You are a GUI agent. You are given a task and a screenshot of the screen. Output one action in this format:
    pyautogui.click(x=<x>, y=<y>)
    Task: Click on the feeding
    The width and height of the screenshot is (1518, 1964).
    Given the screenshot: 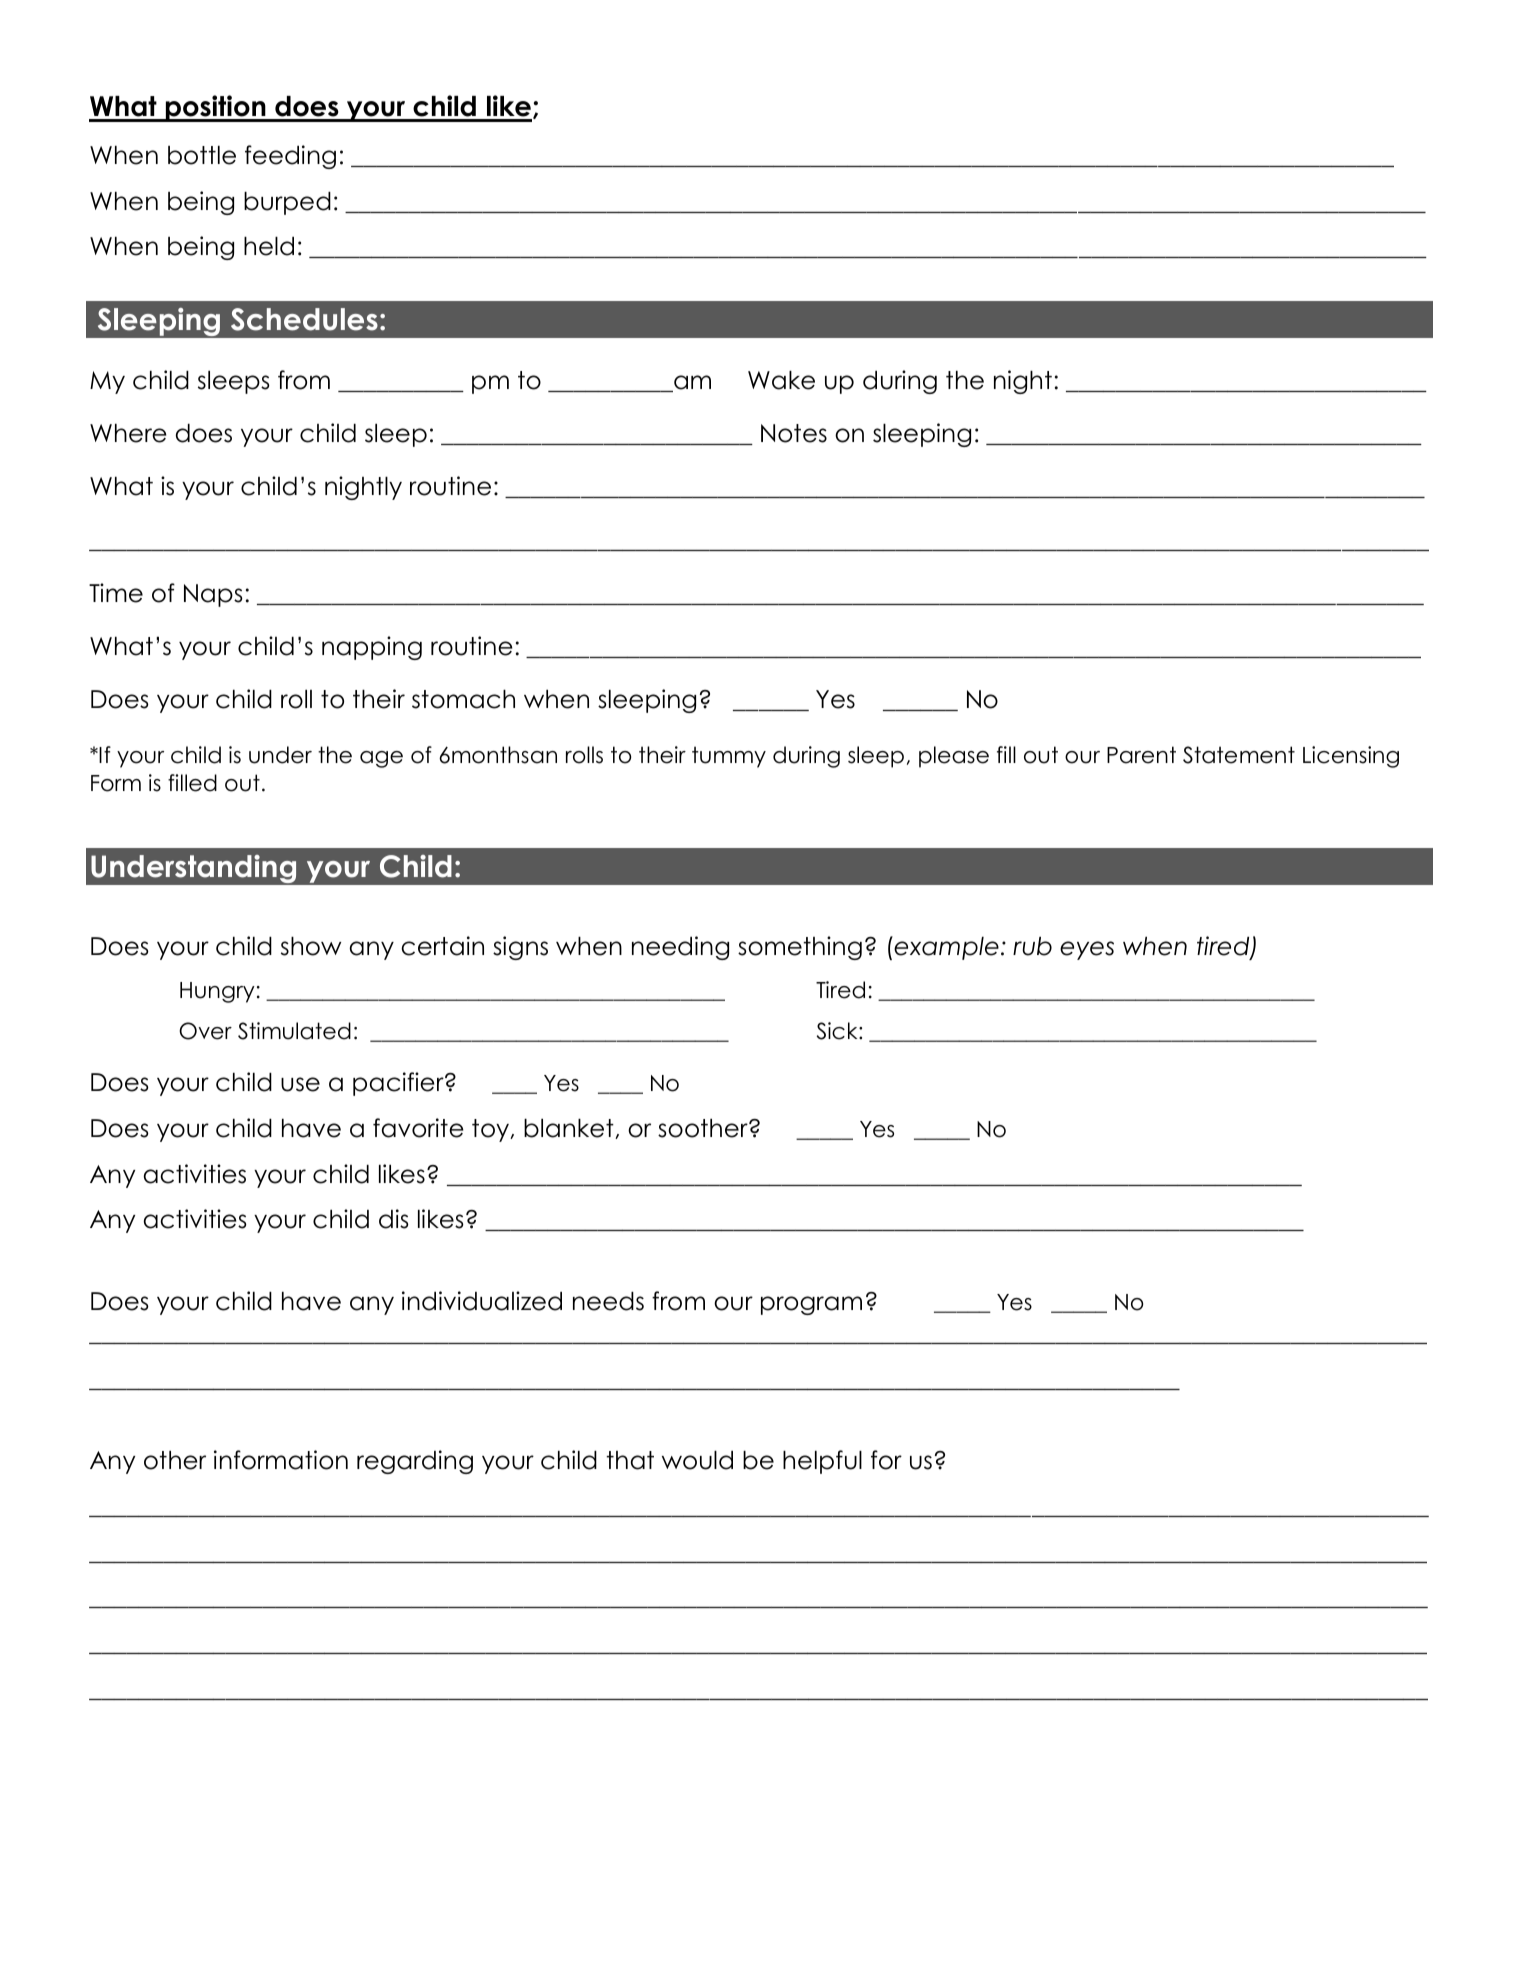 What is the action you would take?
    pyautogui.click(x=290, y=157)
